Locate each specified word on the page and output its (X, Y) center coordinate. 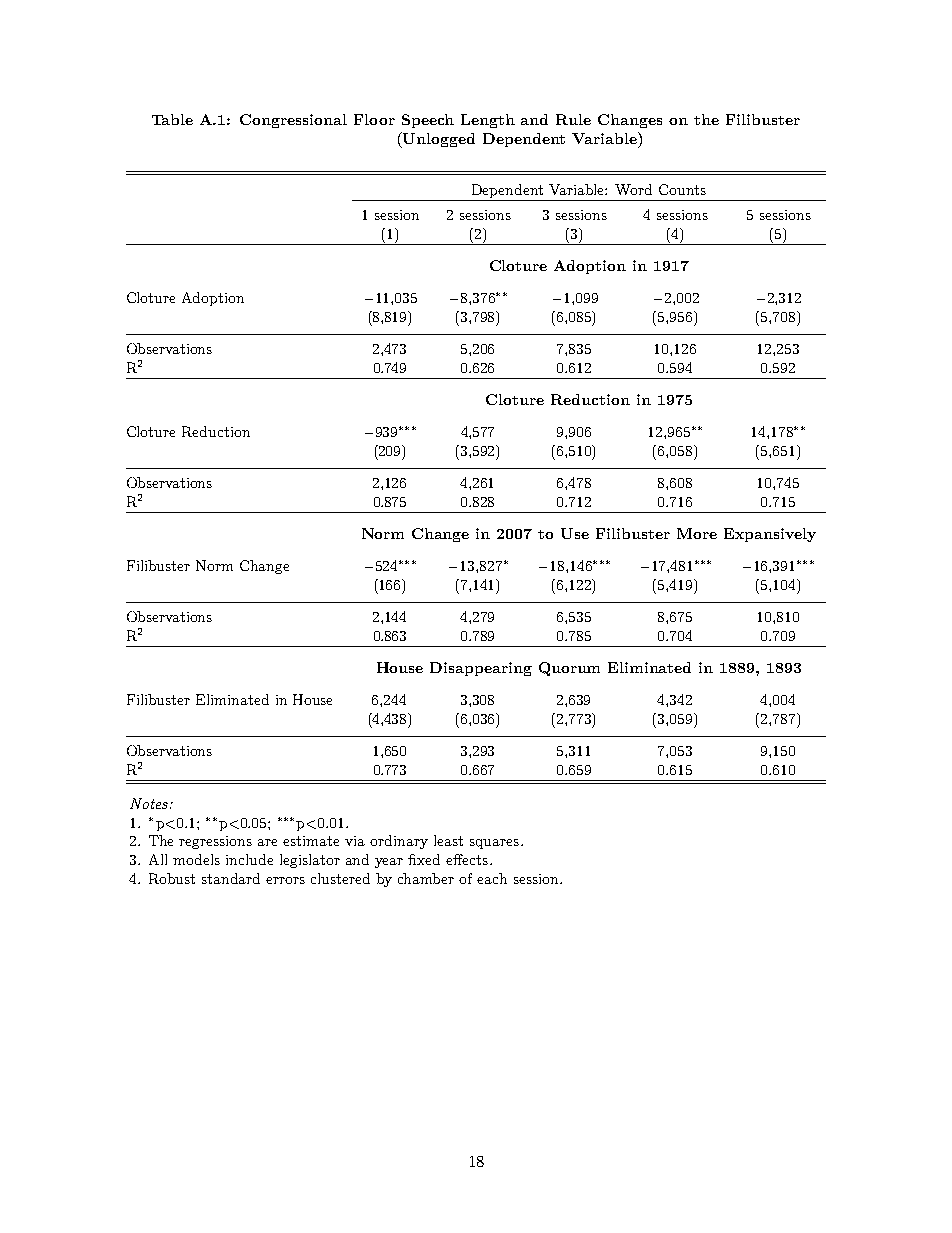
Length (488, 121)
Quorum (569, 669)
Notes (149, 803)
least (448, 840)
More (697, 533)
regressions (215, 842)
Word (633, 189)
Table (172, 119)
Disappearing (481, 669)
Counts (682, 189)
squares (494, 844)
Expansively (770, 535)
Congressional (293, 121)
